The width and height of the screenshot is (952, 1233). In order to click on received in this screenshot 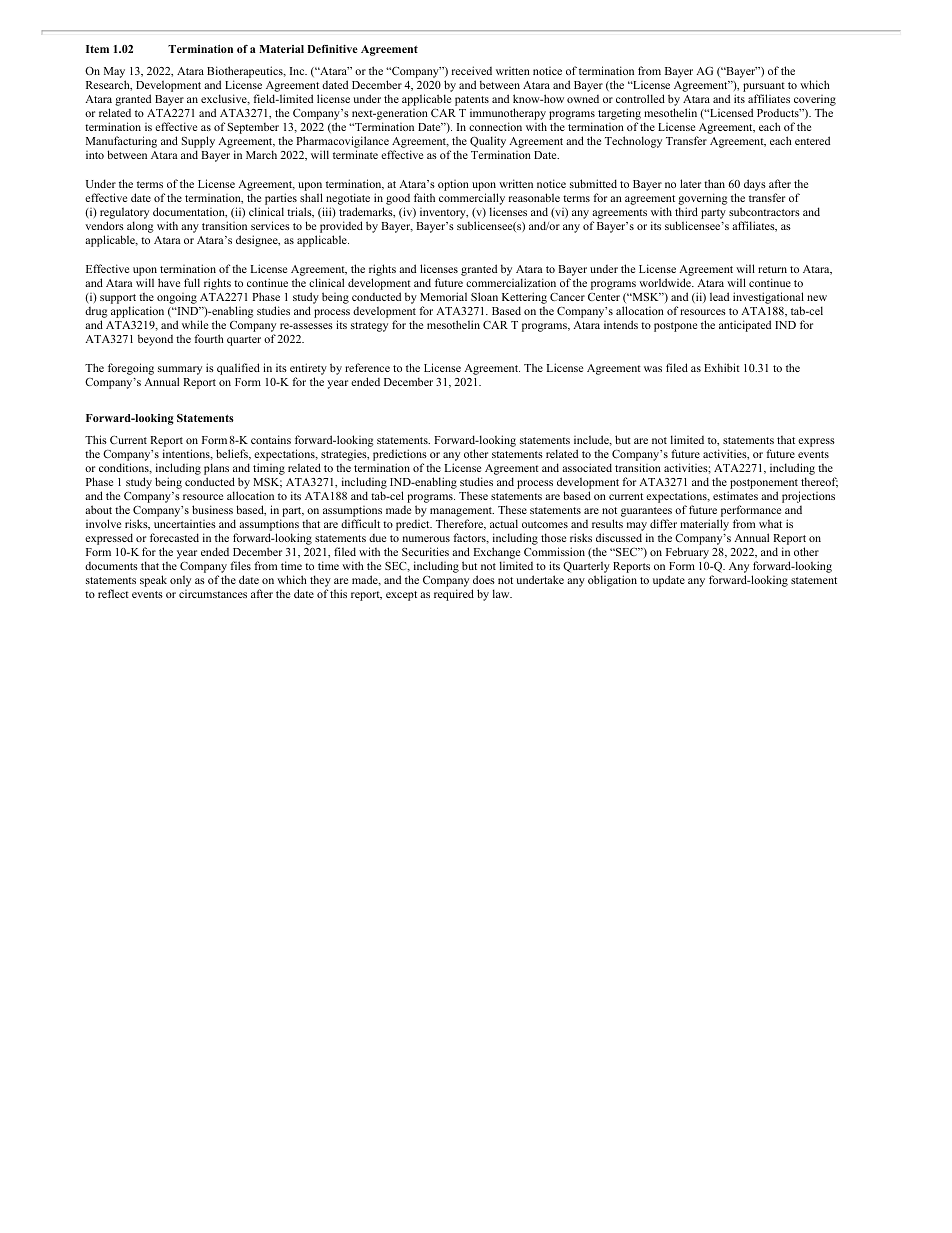, I will do `click(472, 70)`.
